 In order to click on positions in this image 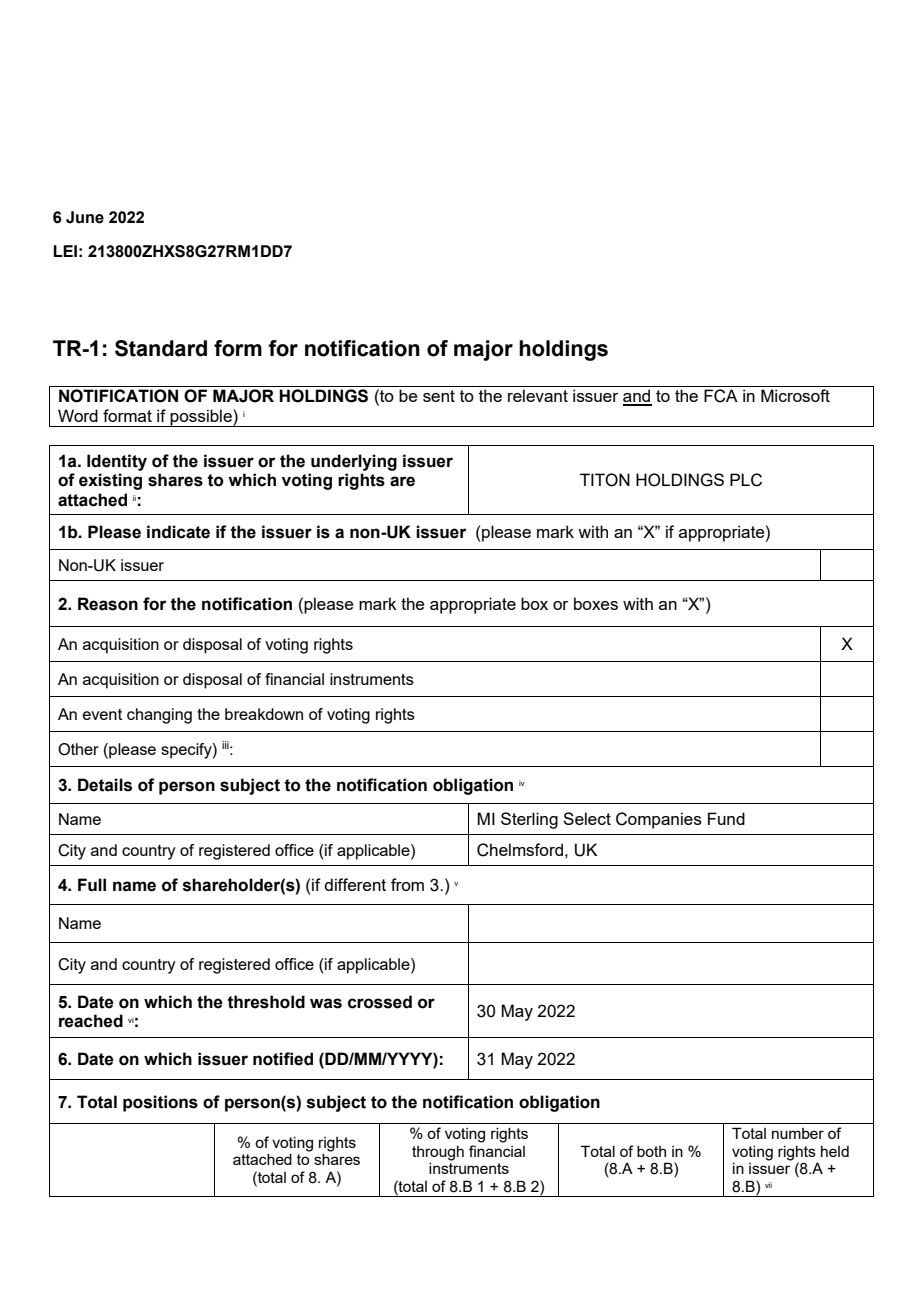, I will do `click(160, 1103)`.
